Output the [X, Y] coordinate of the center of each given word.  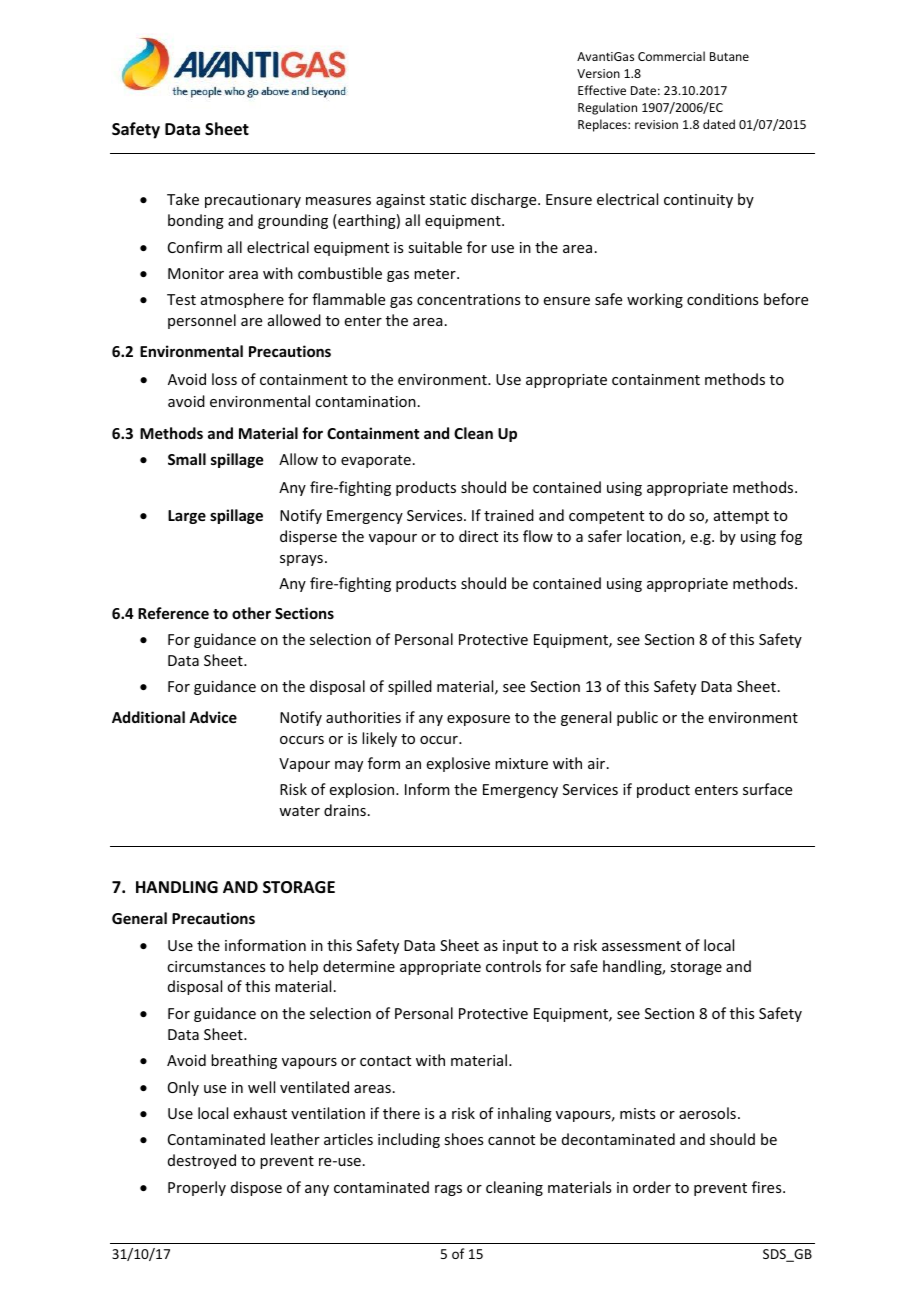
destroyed [202, 1161]
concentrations [468, 299]
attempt [741, 517]
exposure [478, 720]
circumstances [216, 966]
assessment [641, 946]
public [637, 718]
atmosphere [242, 300]
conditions [722, 299]
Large [187, 517]
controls [513, 966]
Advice [213, 717]
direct [478, 536]
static [448, 199]
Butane [729, 56]
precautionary [253, 201]
